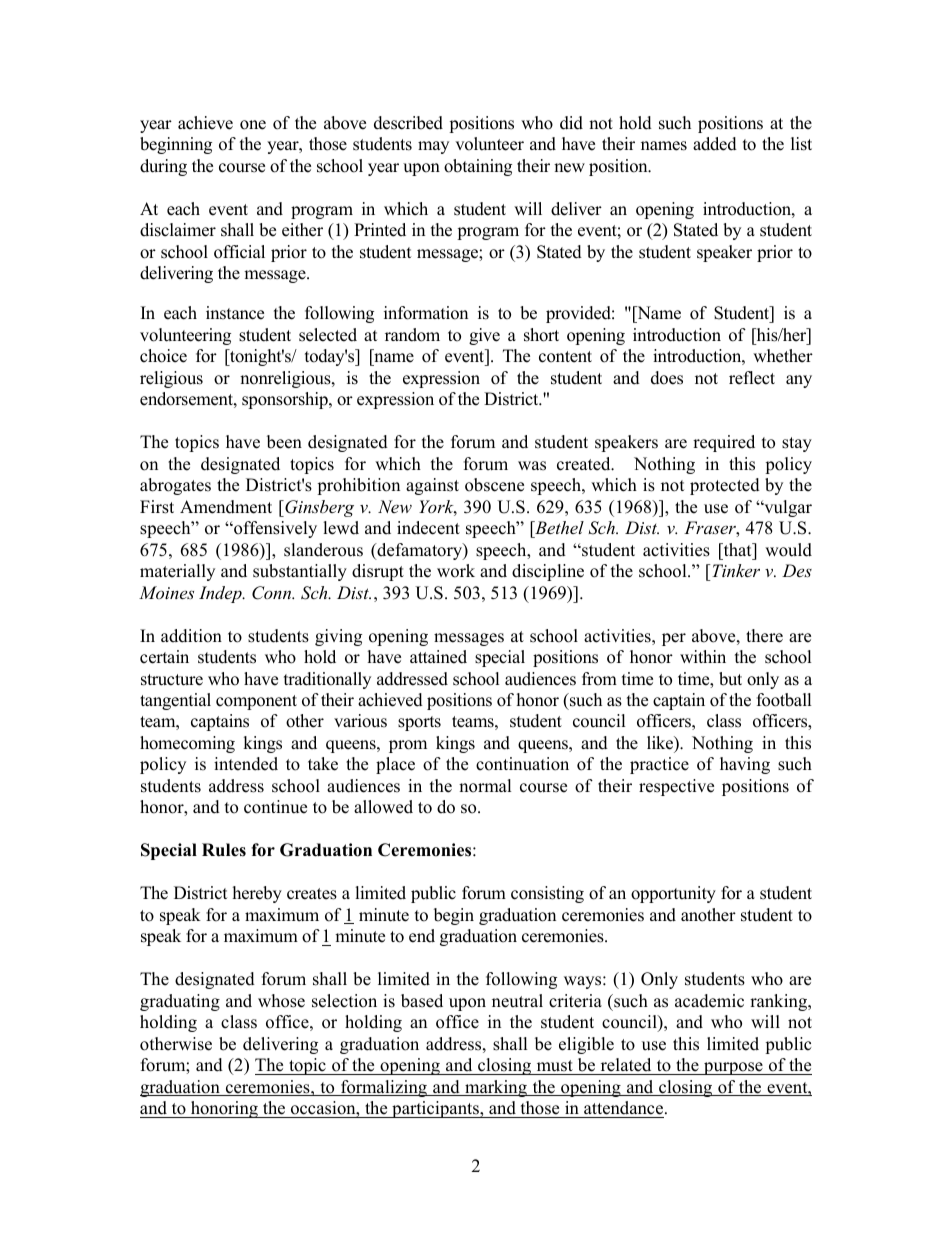  I want to click on whose, so click(281, 1001).
